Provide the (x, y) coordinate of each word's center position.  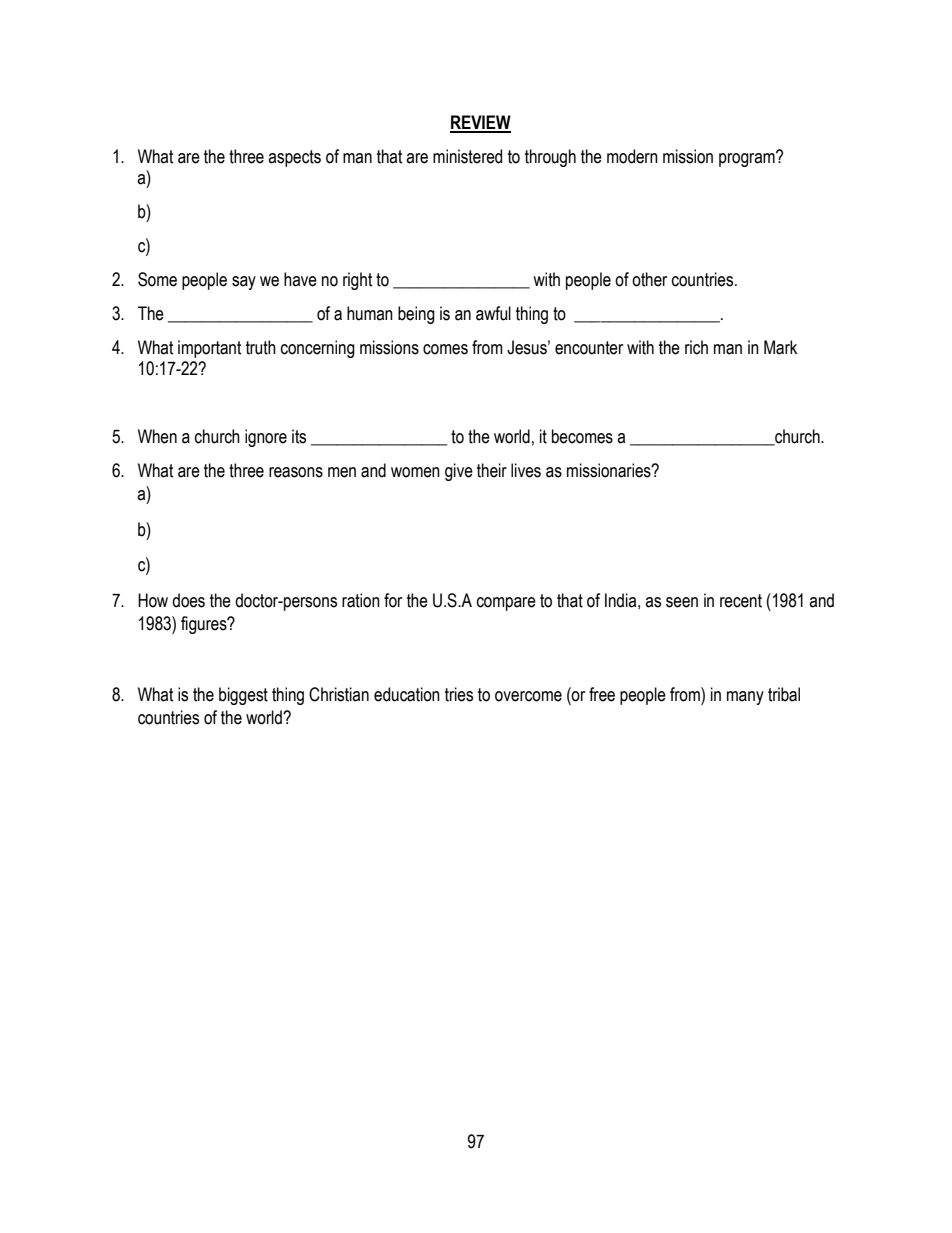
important (209, 349)
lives (526, 470)
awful (493, 313)
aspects (294, 158)
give (459, 472)
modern (632, 156)
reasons (296, 472)
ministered (467, 156)
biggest (243, 696)
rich (696, 347)
